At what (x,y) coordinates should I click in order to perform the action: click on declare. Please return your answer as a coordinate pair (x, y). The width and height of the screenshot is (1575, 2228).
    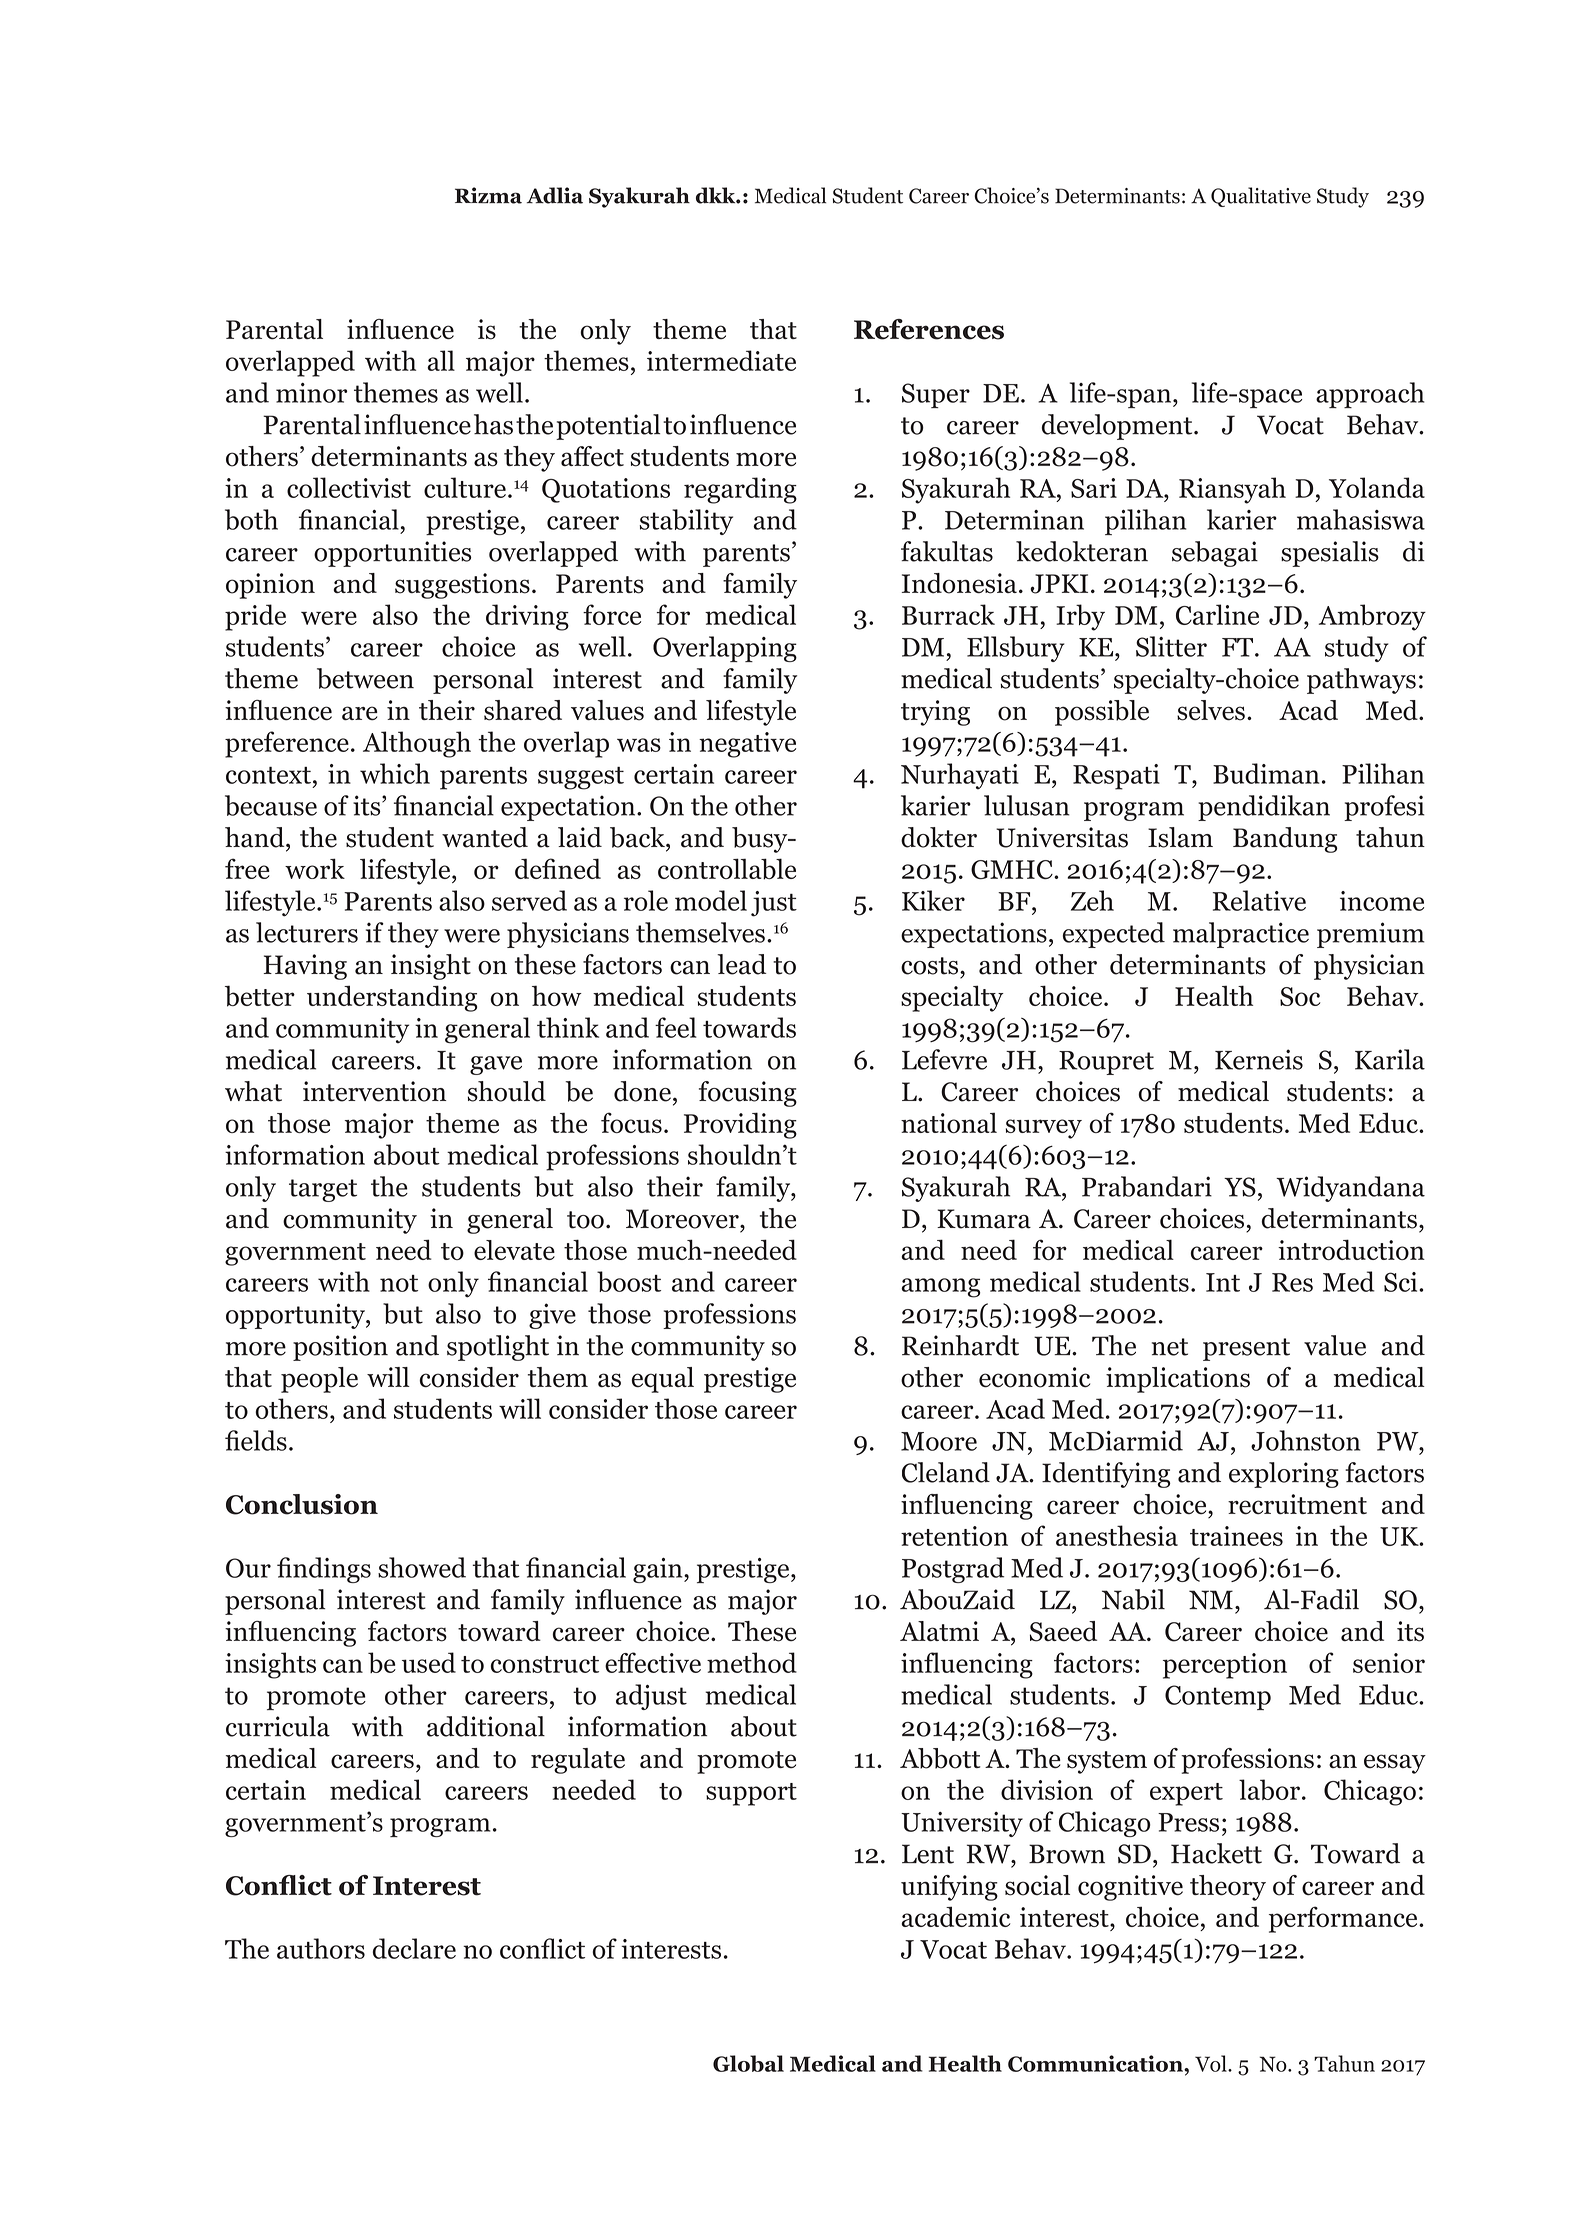
    Looking at the image, I should click on (414, 1948).
